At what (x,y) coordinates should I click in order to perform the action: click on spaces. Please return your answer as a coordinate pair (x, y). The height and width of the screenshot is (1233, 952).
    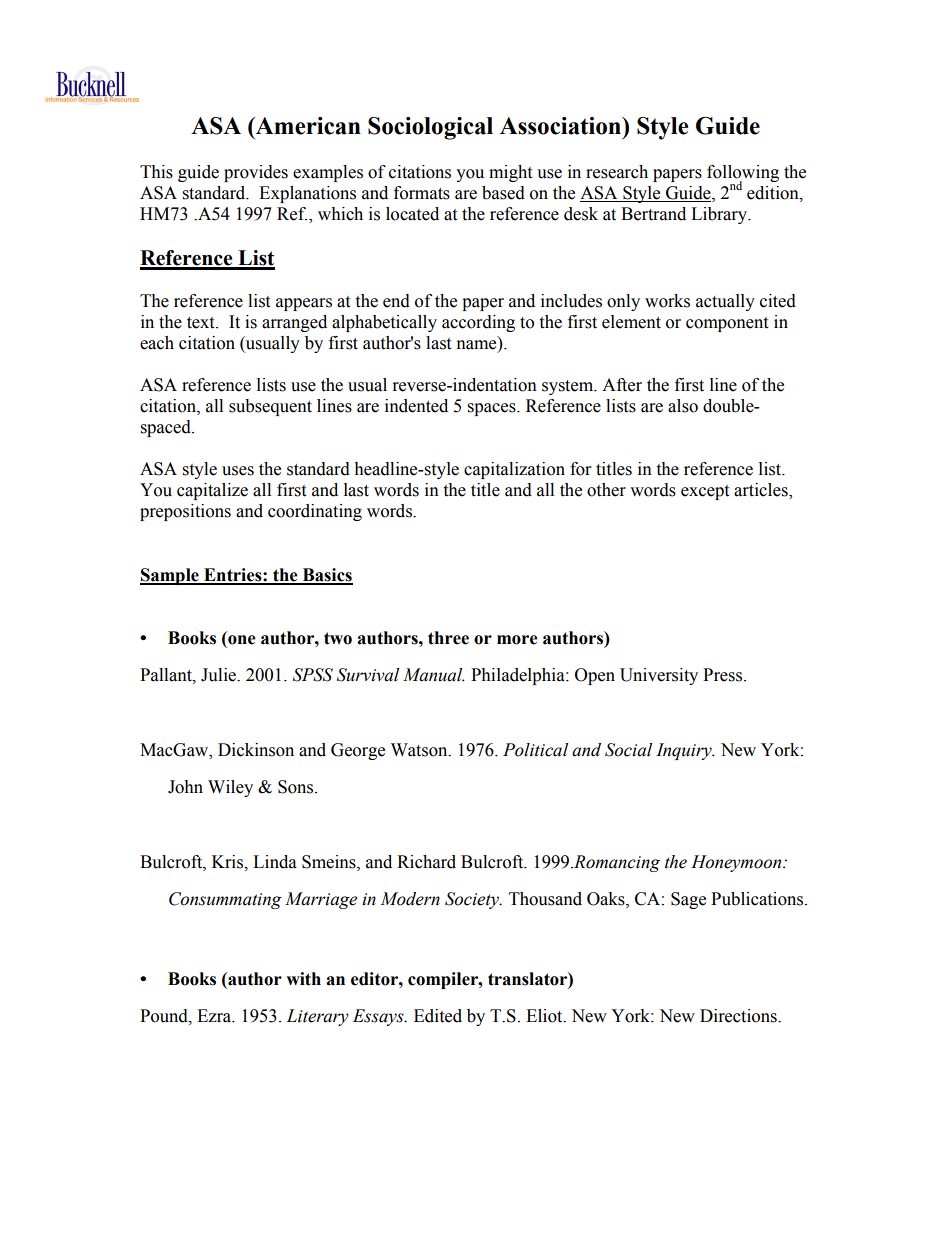
    Looking at the image, I should click on (493, 409).
